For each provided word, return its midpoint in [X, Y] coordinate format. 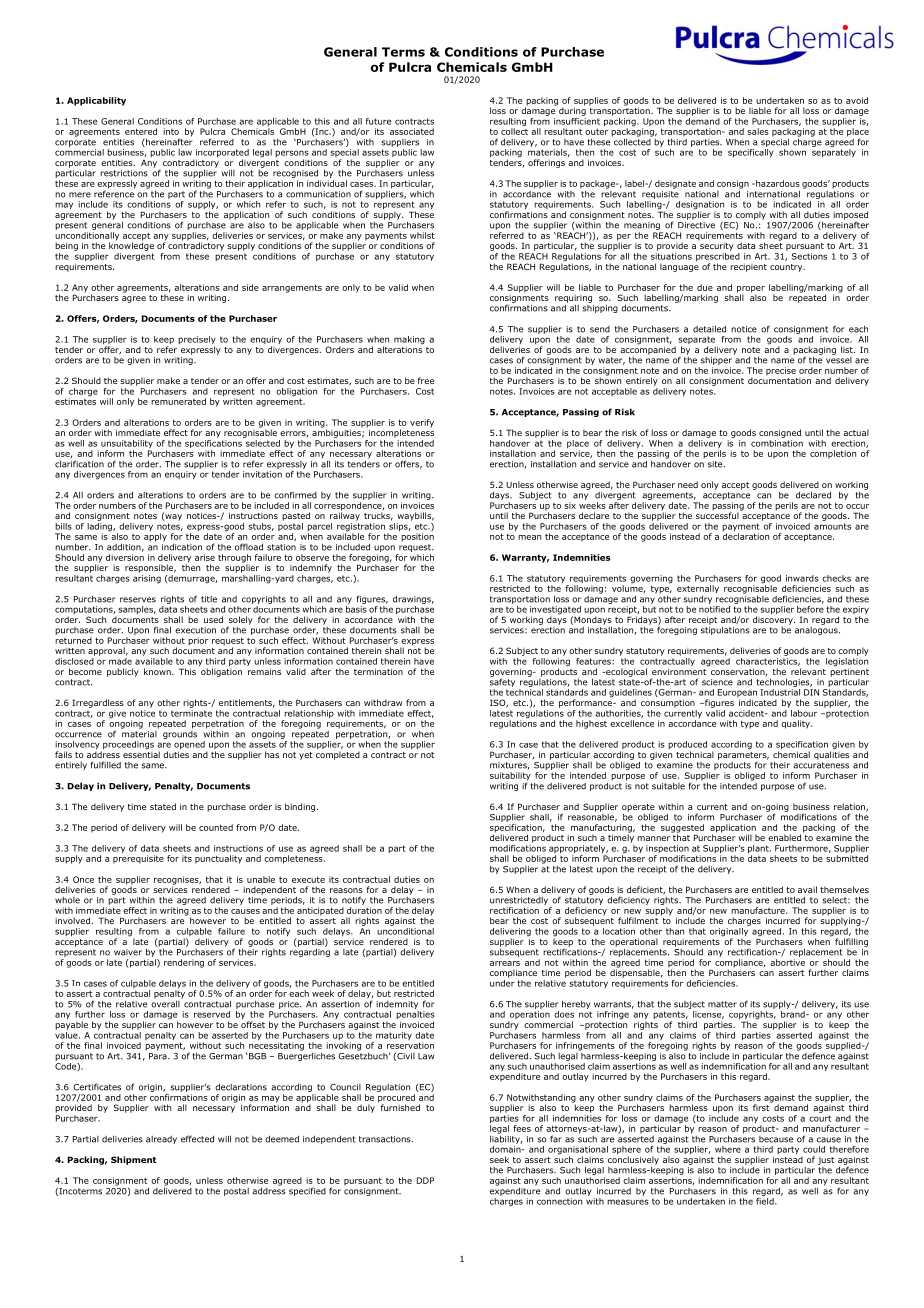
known [158, 671]
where [728, 1149]
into [171, 131]
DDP [425, 1180]
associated [412, 131]
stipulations [725, 629]
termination [378, 671]
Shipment [134, 1160]
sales [758, 131]
